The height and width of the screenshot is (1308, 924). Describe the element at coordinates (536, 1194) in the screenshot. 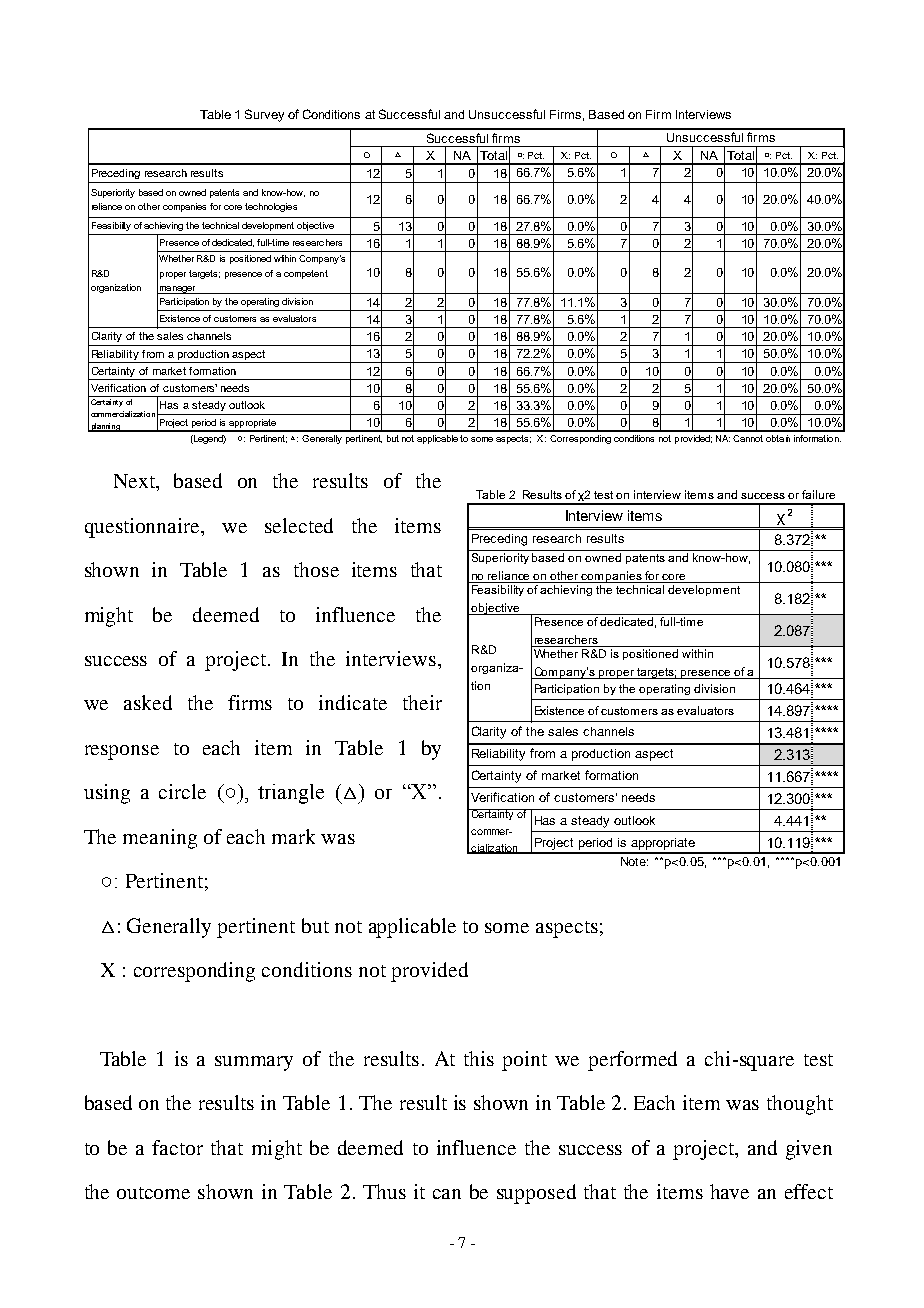

I see `supposed` at that location.
